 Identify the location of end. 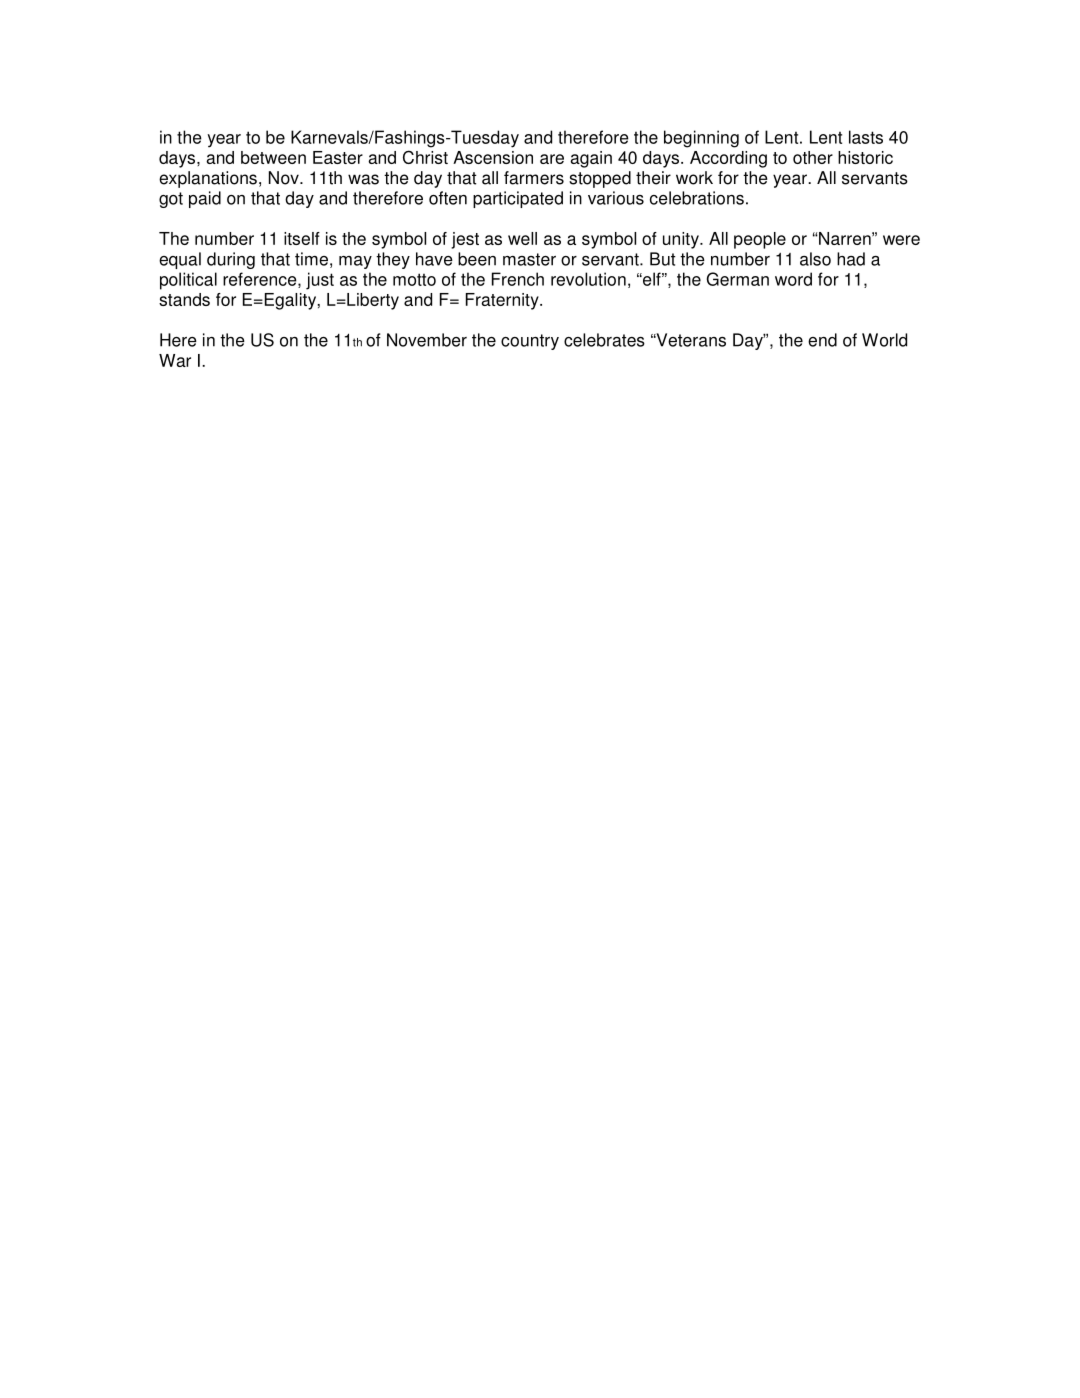
(822, 340).
